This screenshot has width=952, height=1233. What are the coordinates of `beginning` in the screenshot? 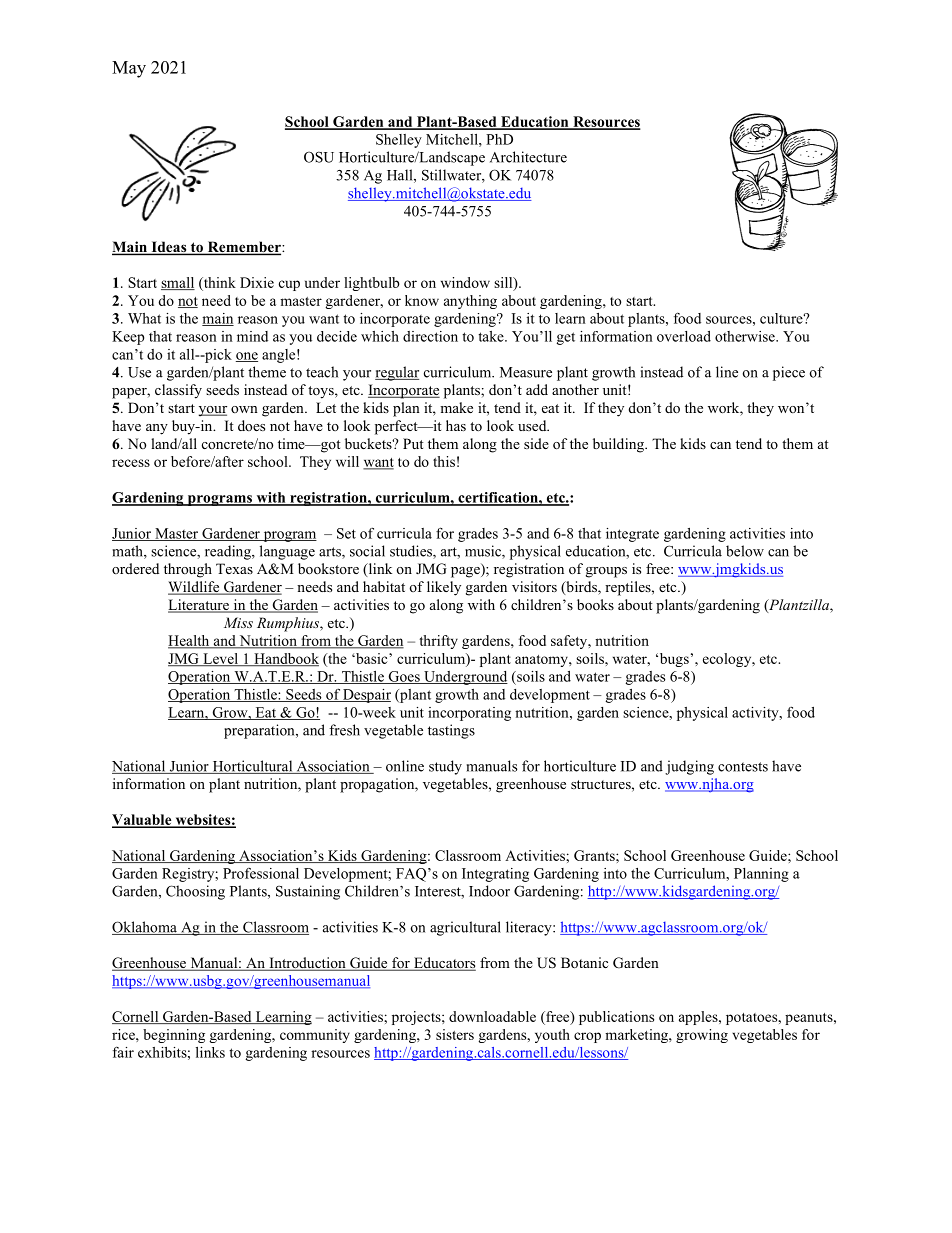 It's located at (174, 1036).
